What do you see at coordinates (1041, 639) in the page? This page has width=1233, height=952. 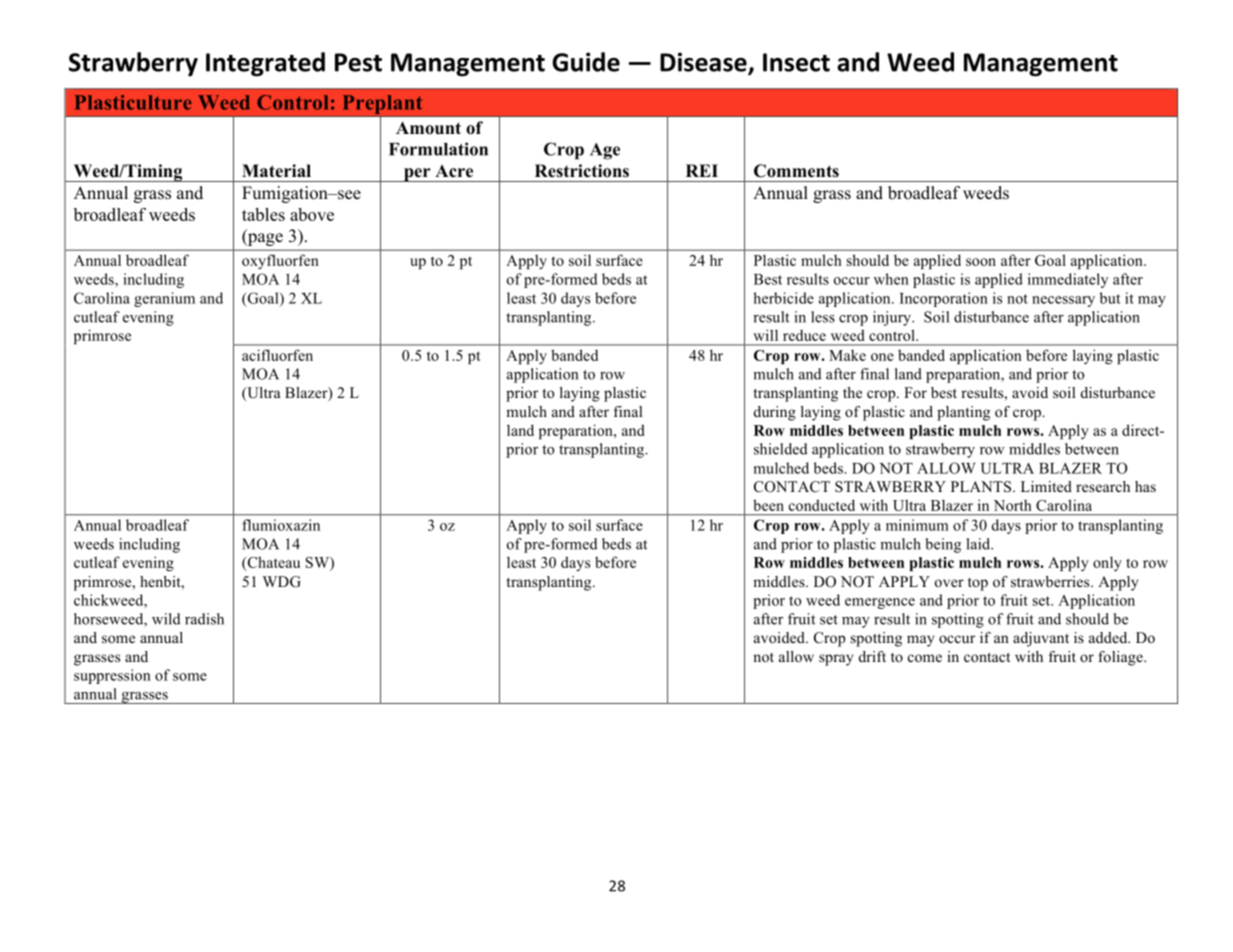 I see `adjuvant` at bounding box center [1041, 639].
